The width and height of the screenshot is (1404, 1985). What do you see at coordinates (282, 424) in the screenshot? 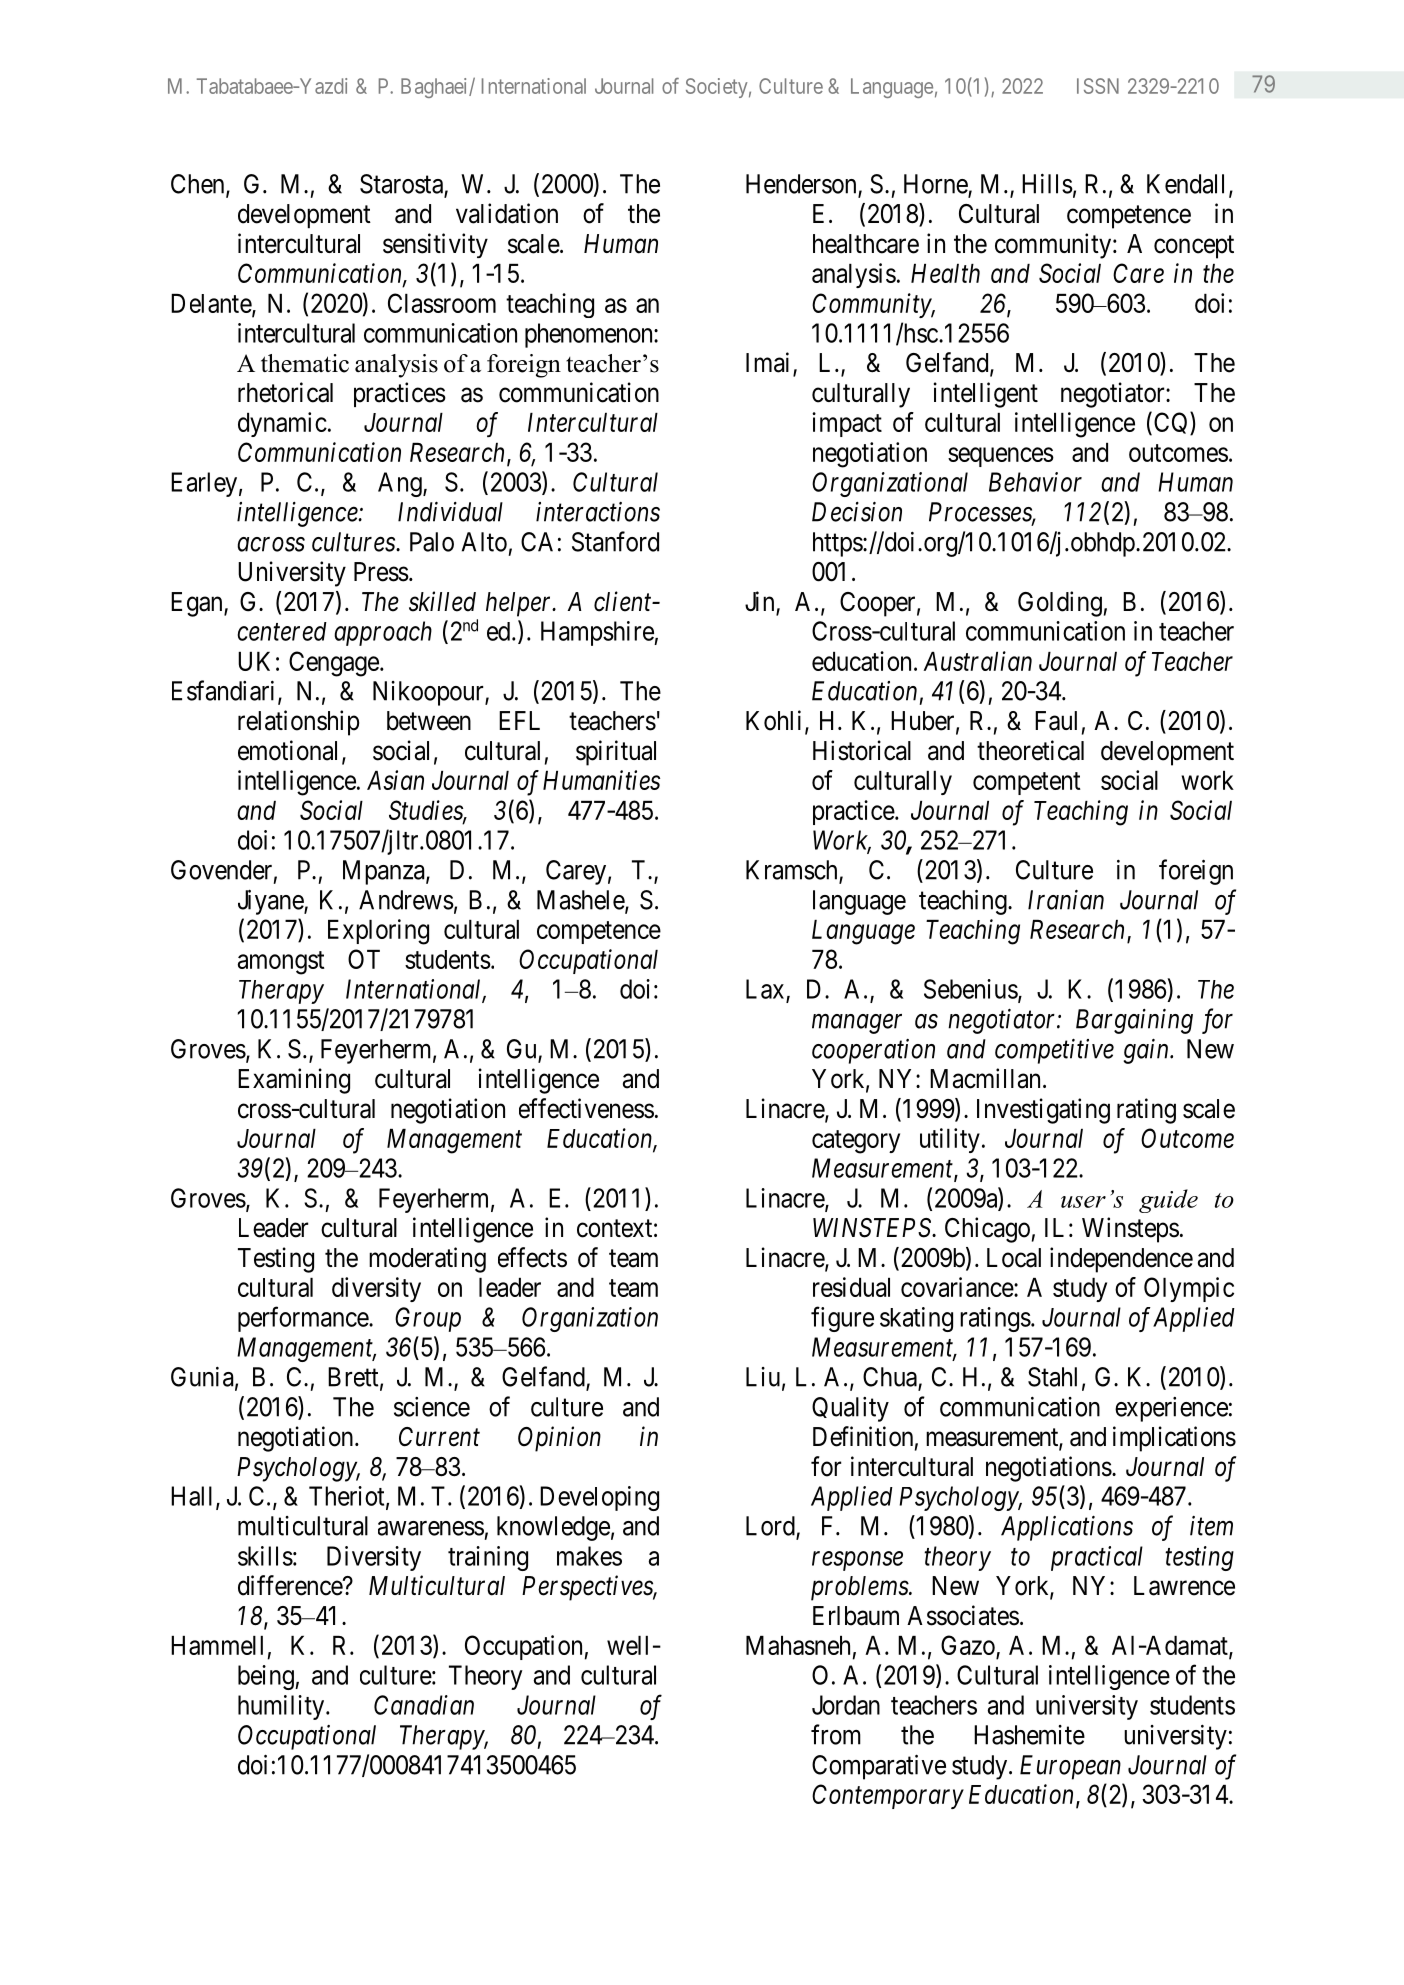
I see `dynamic` at bounding box center [282, 424].
